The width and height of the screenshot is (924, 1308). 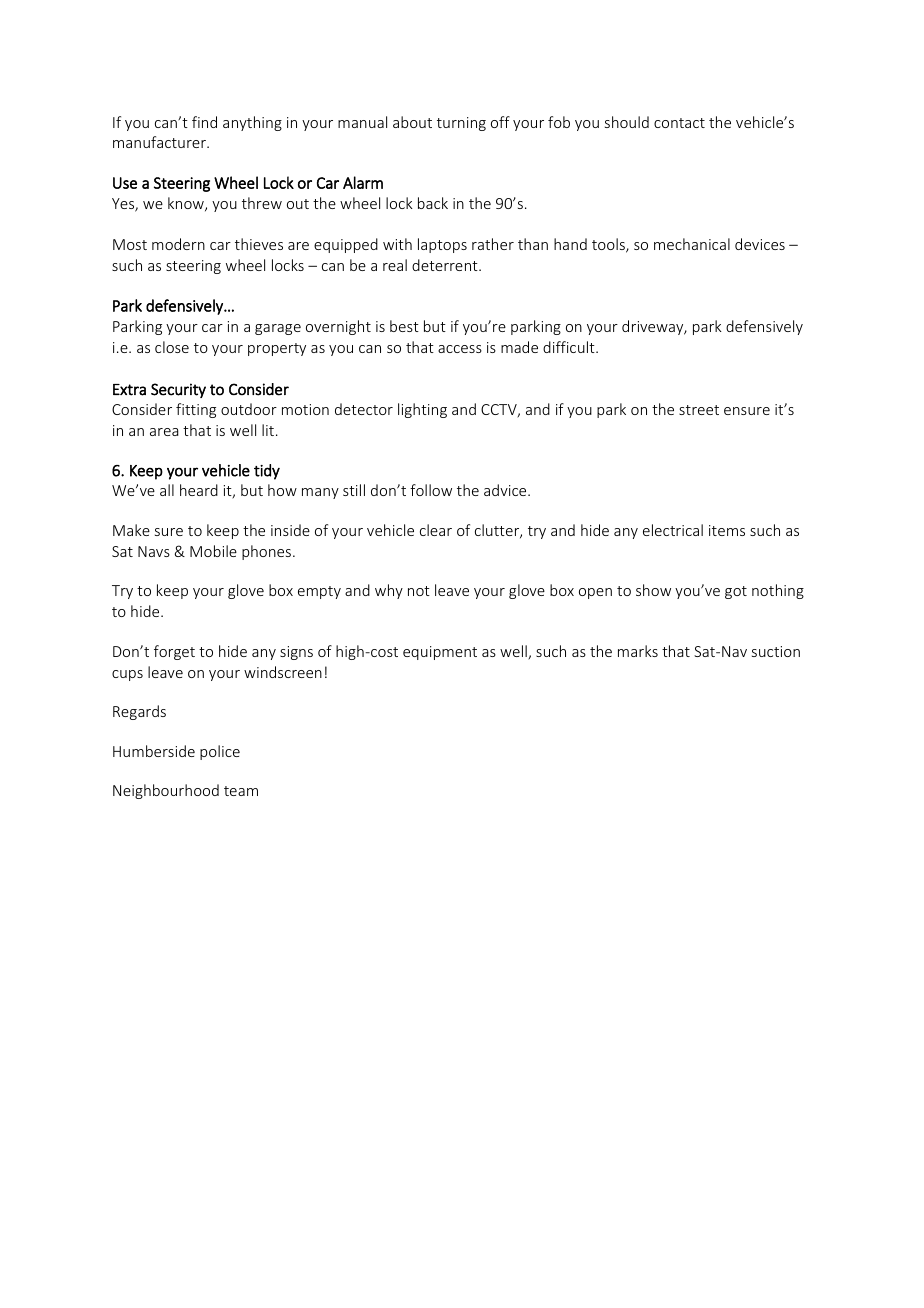 I want to click on forget, so click(x=174, y=652).
